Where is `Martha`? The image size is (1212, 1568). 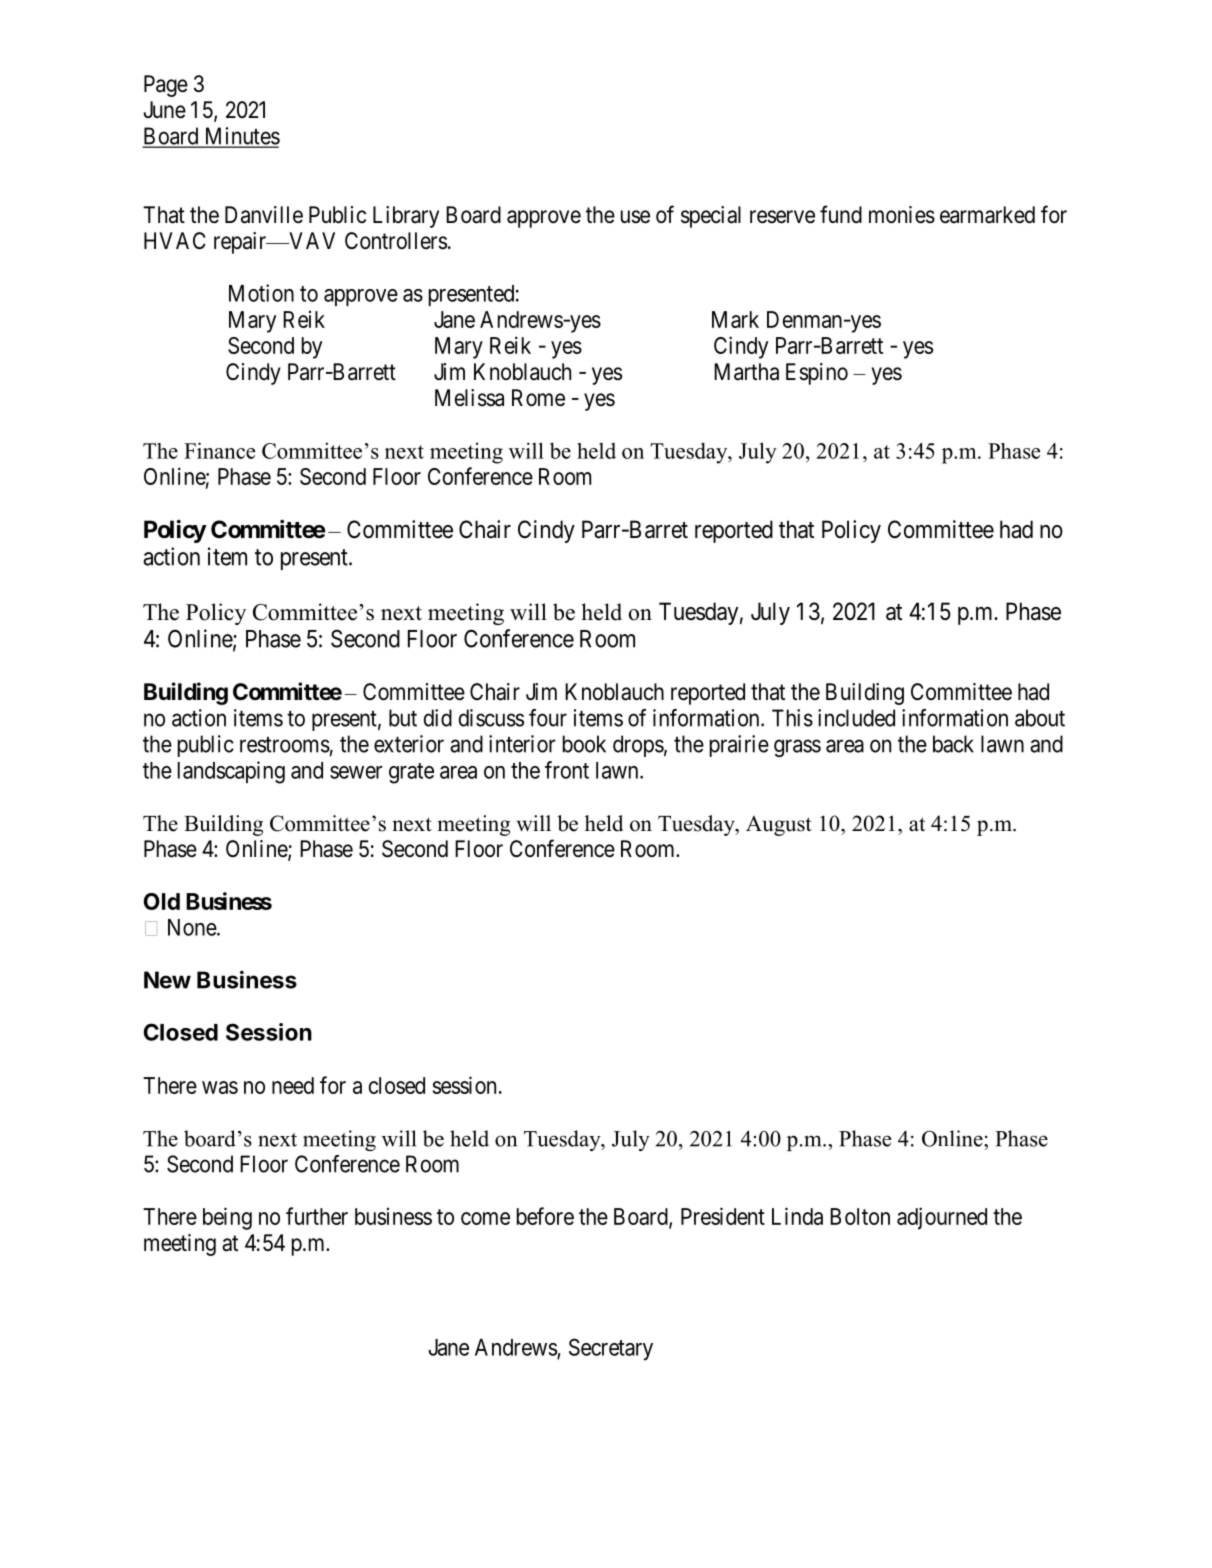
Martha is located at coordinates (746, 372).
